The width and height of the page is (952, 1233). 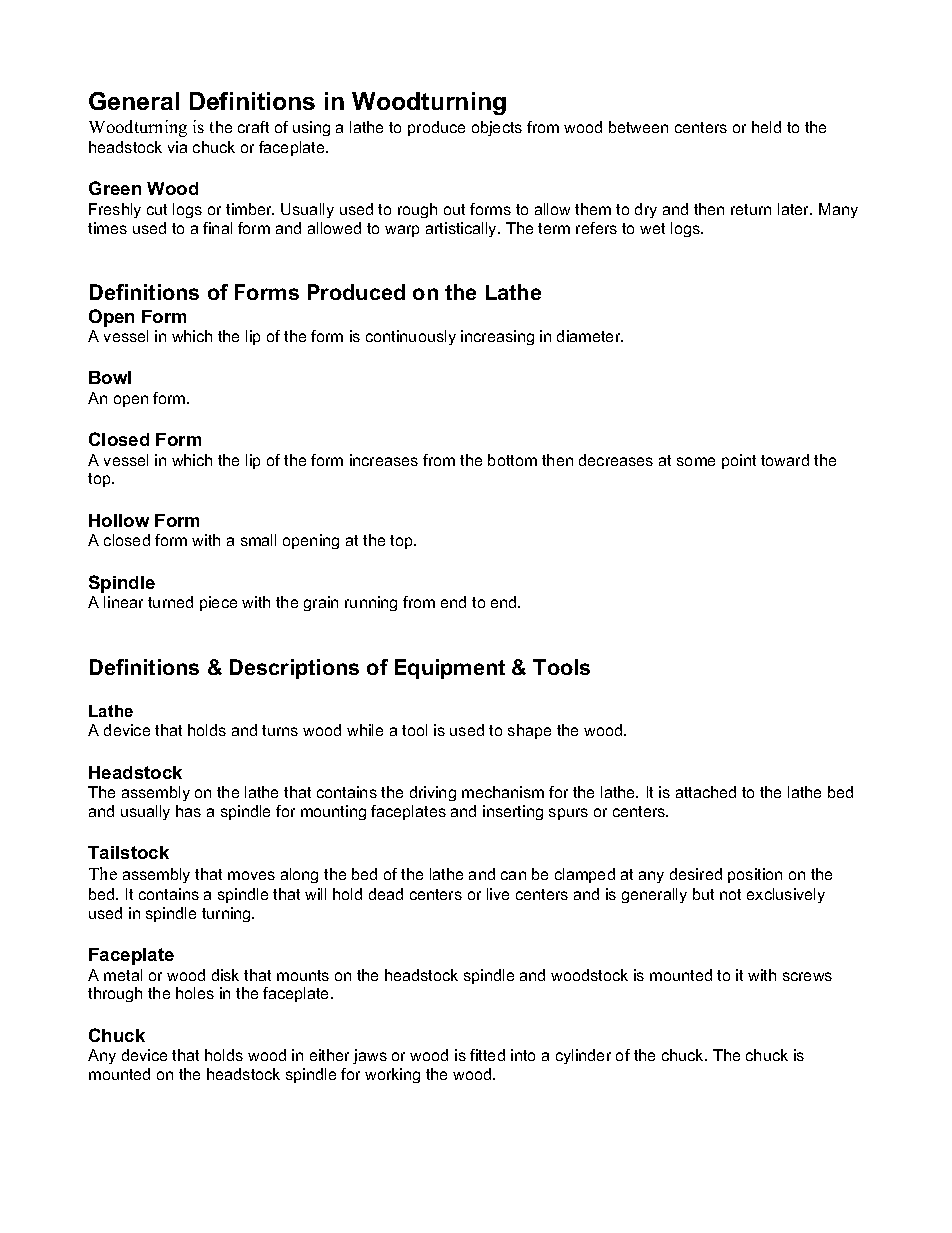 What do you see at coordinates (195, 993) in the page?
I see `holes` at bounding box center [195, 993].
